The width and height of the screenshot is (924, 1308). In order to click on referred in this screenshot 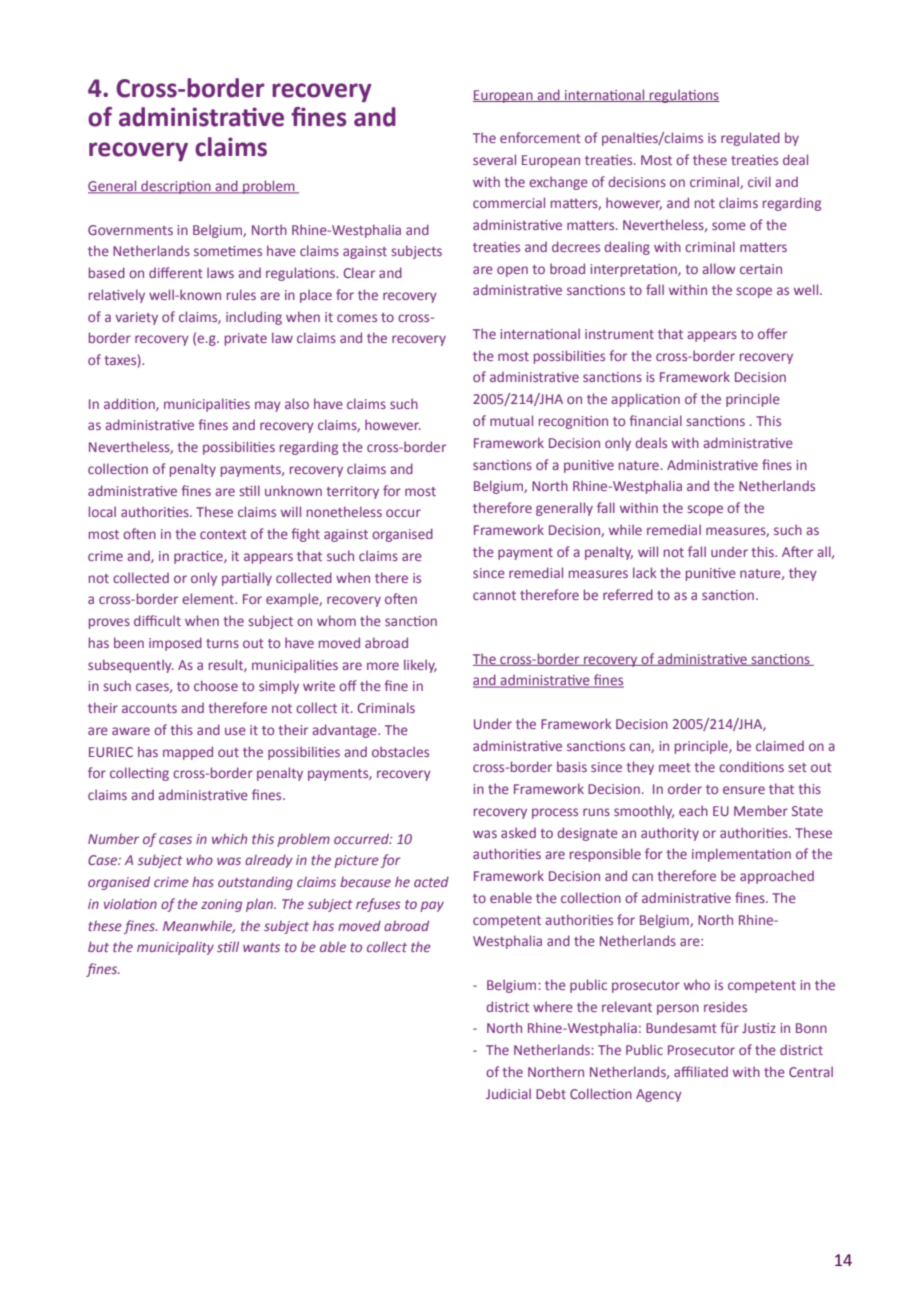, I will do `click(628, 594)`.
